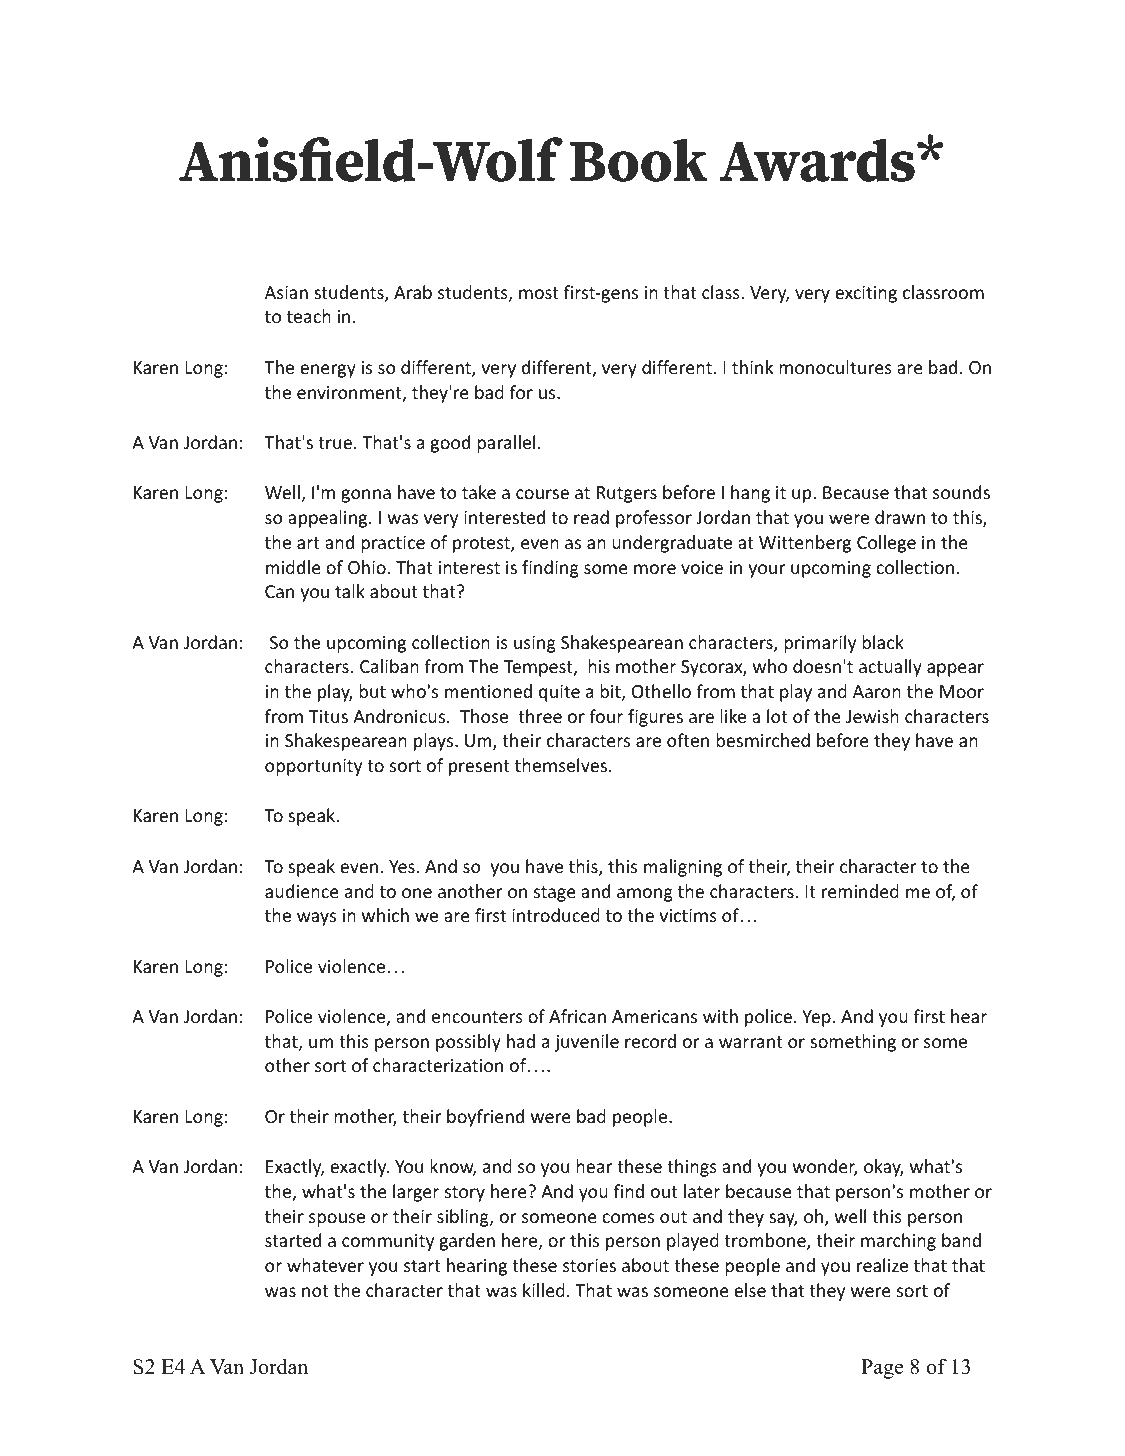  I want to click on most, so click(539, 293).
